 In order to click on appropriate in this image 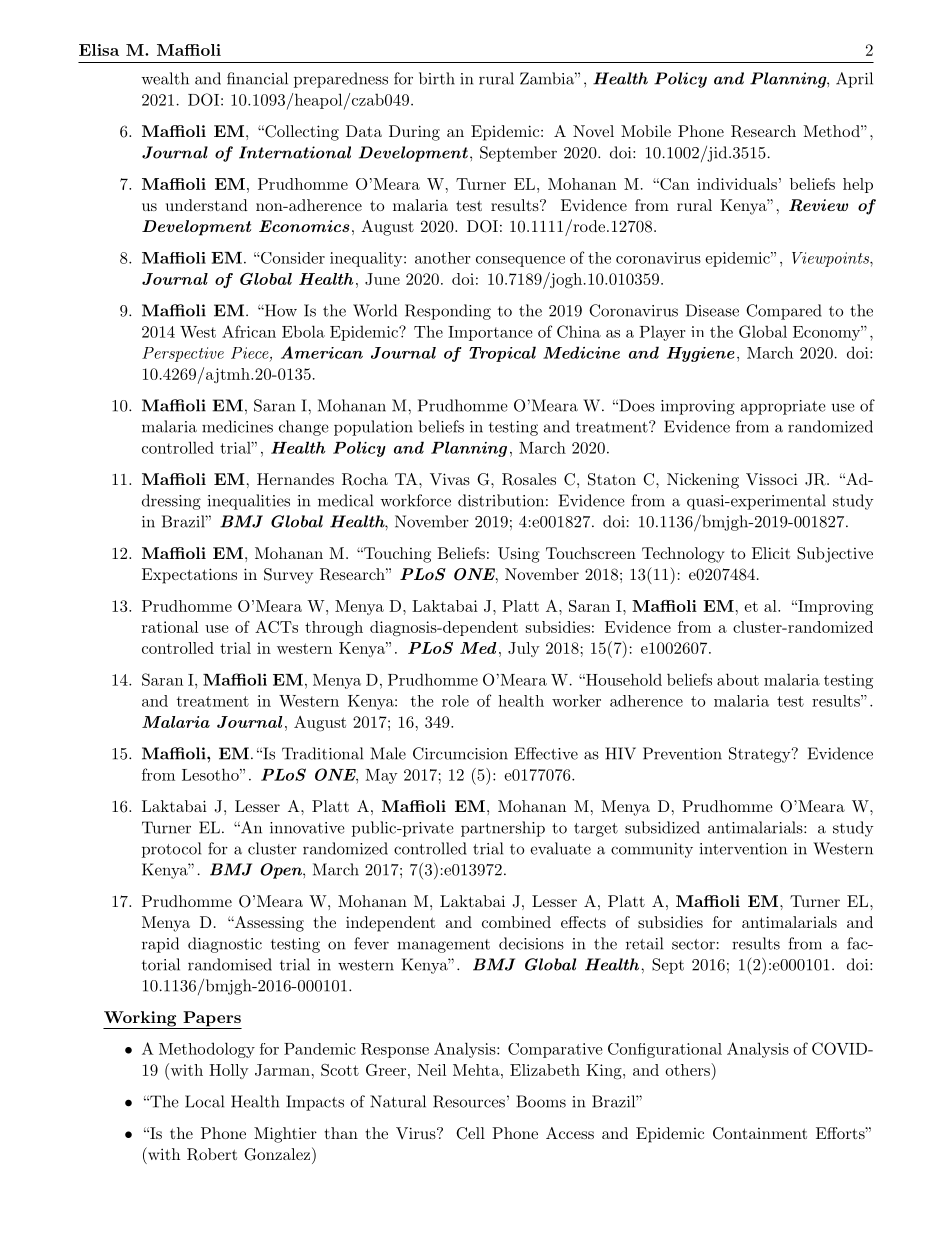, I will do `click(783, 407)`.
